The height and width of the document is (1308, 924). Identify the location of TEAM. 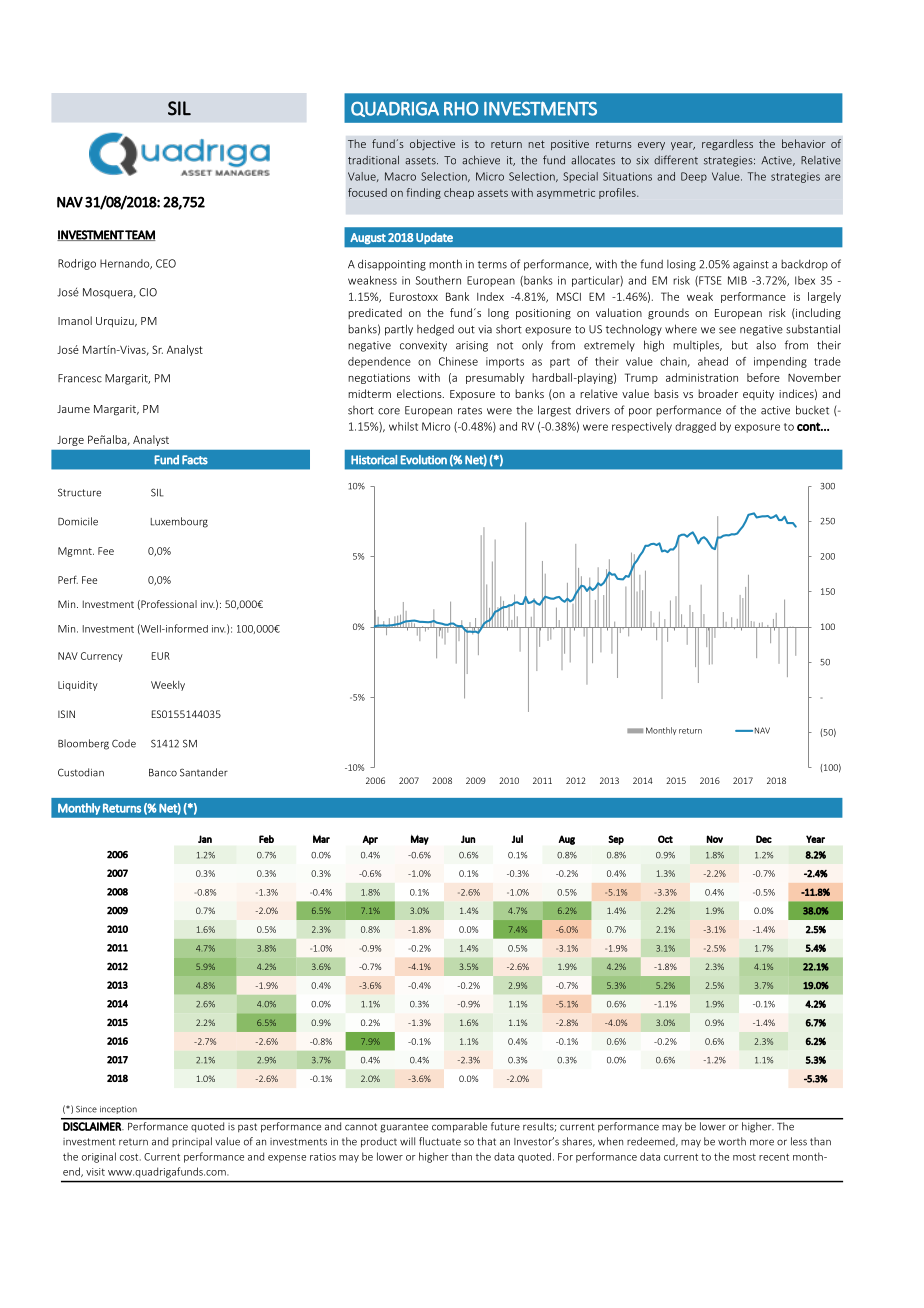
(140, 235).
